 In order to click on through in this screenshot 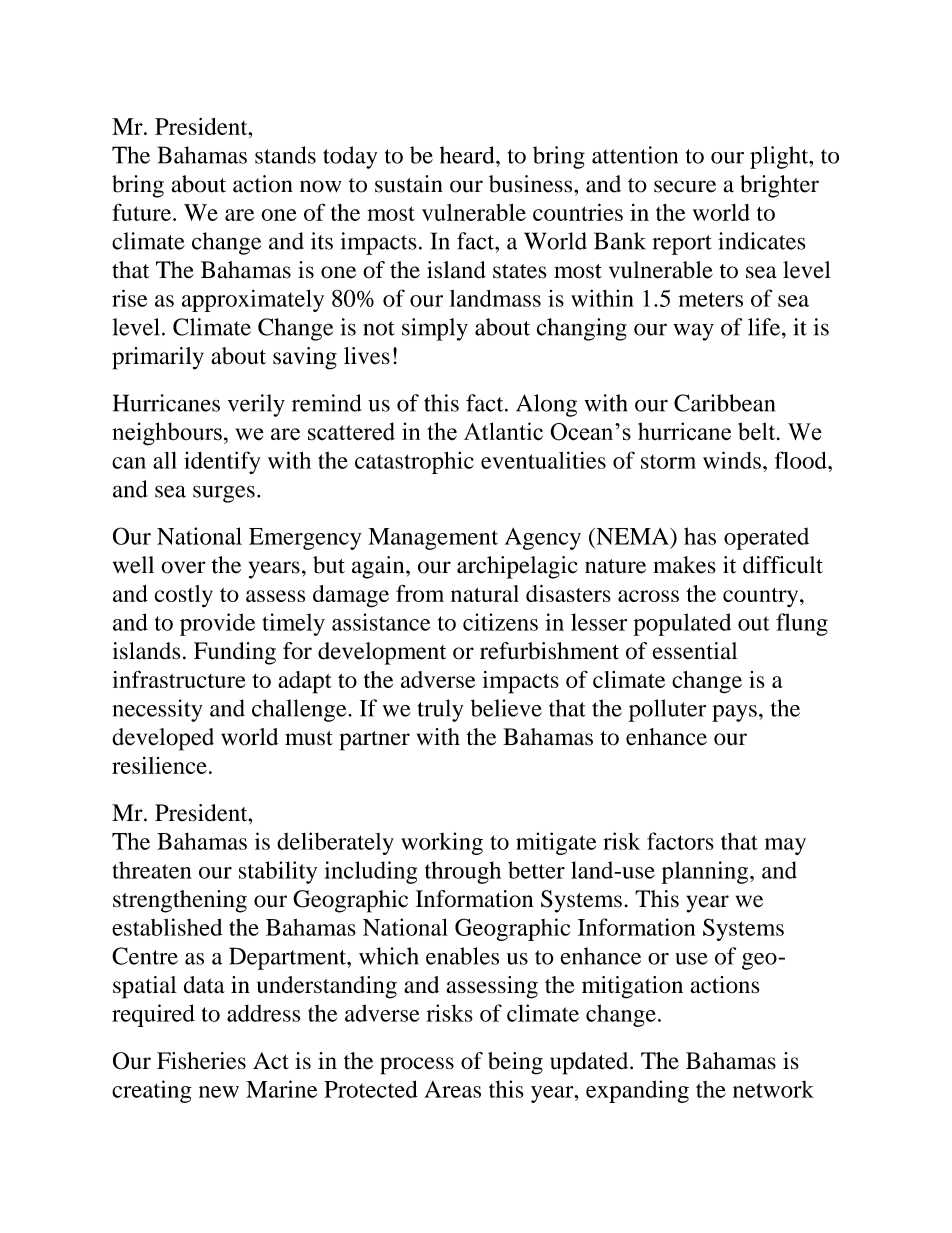, I will do `click(463, 872)`.
